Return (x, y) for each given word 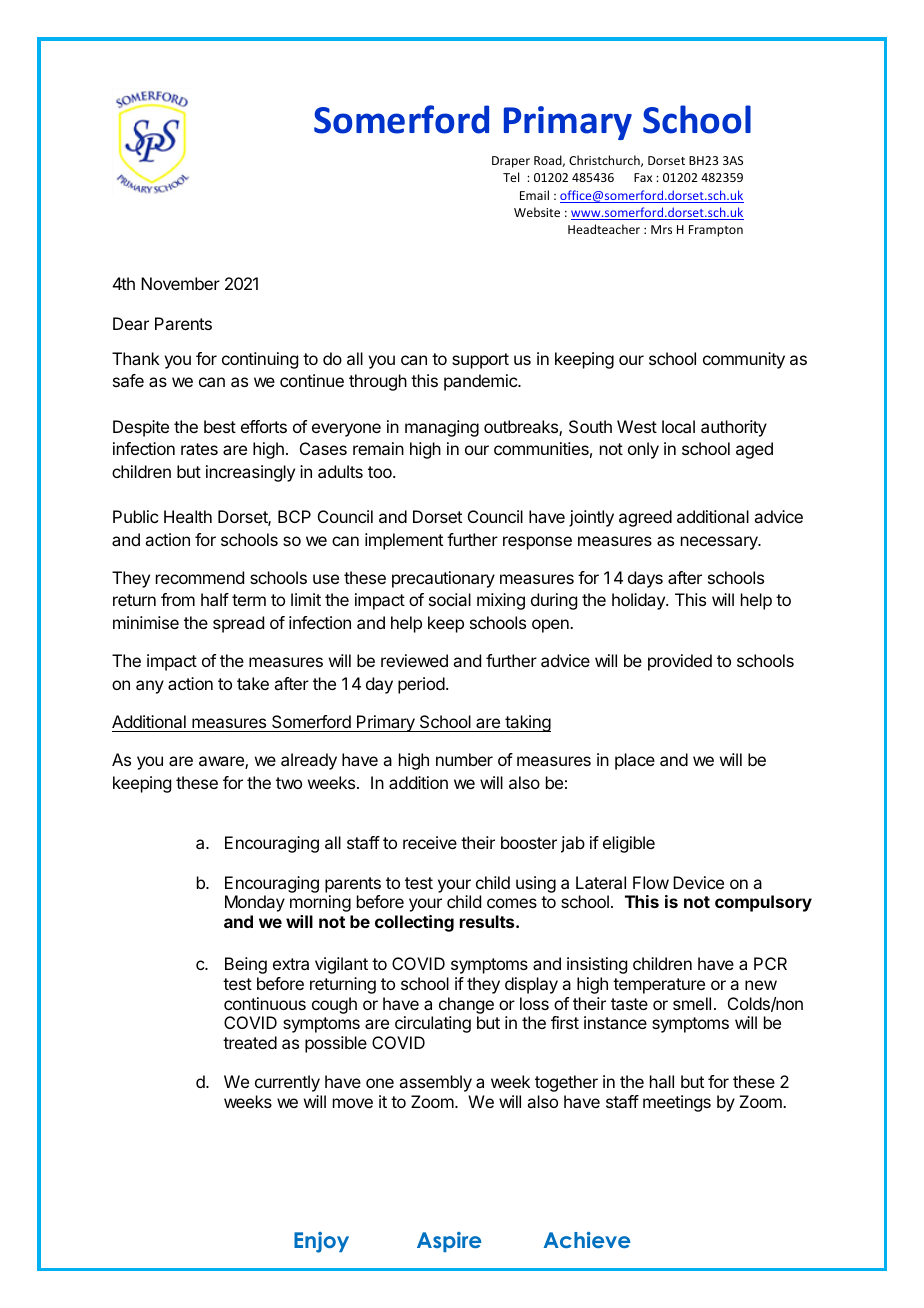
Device (698, 882)
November (180, 283)
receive (430, 842)
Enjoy (321, 1242)
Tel (511, 177)
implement (404, 541)
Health (188, 516)
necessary (720, 543)
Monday (255, 903)
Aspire (449, 1242)
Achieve (587, 1240)
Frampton (716, 231)
